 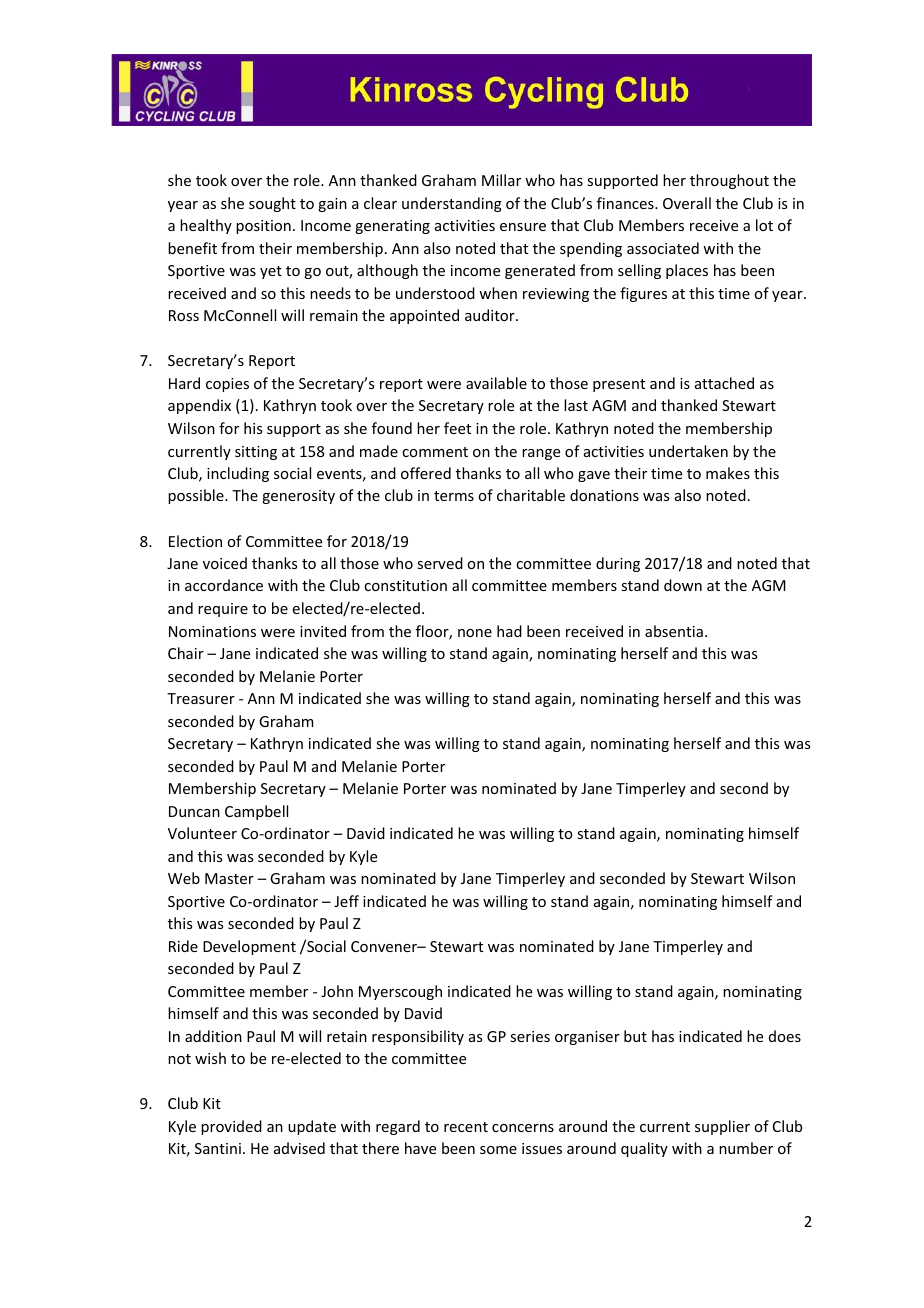 I want to click on undertaken, so click(x=688, y=451).
